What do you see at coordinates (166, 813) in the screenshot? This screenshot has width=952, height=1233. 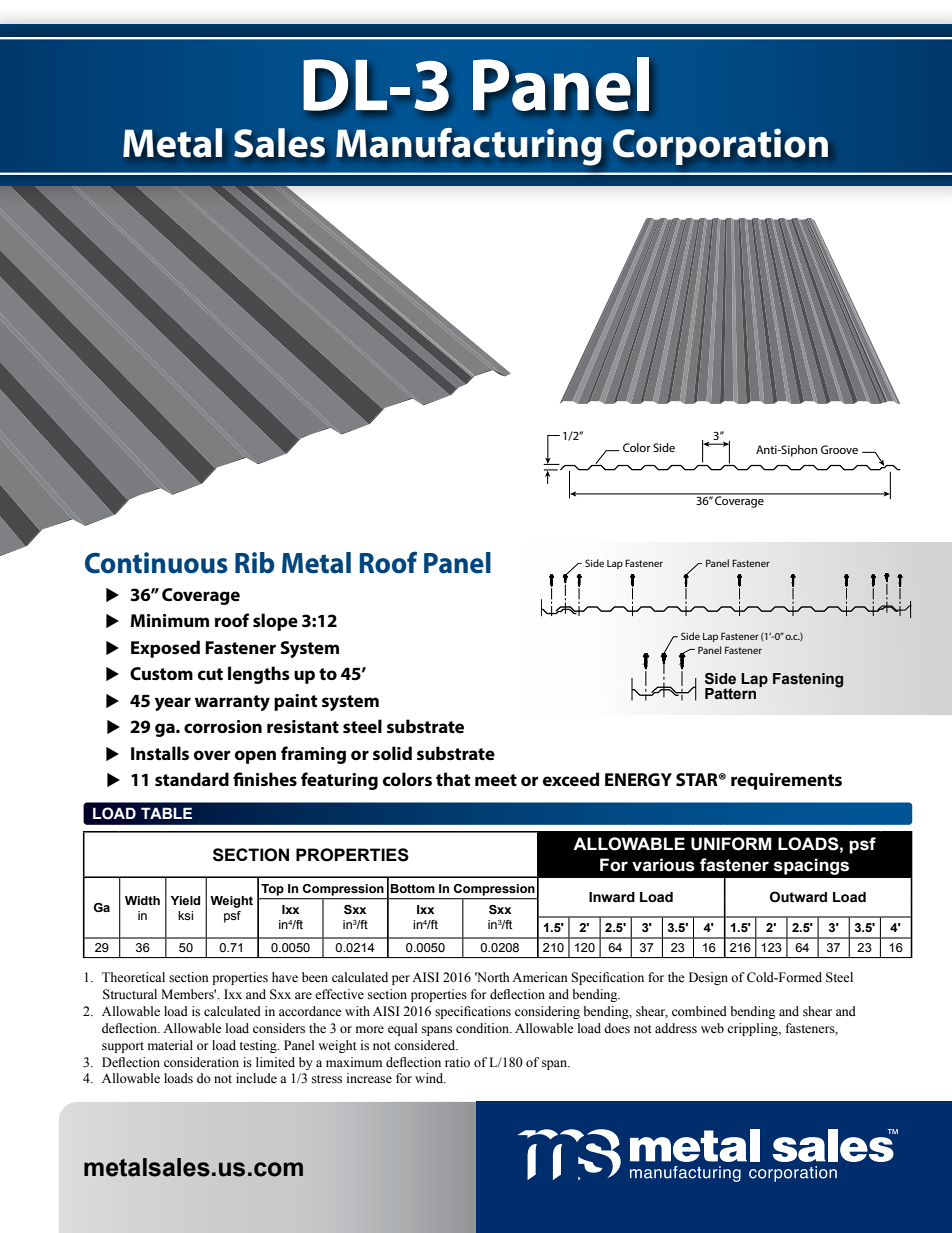 I see `TABLE` at bounding box center [166, 813].
